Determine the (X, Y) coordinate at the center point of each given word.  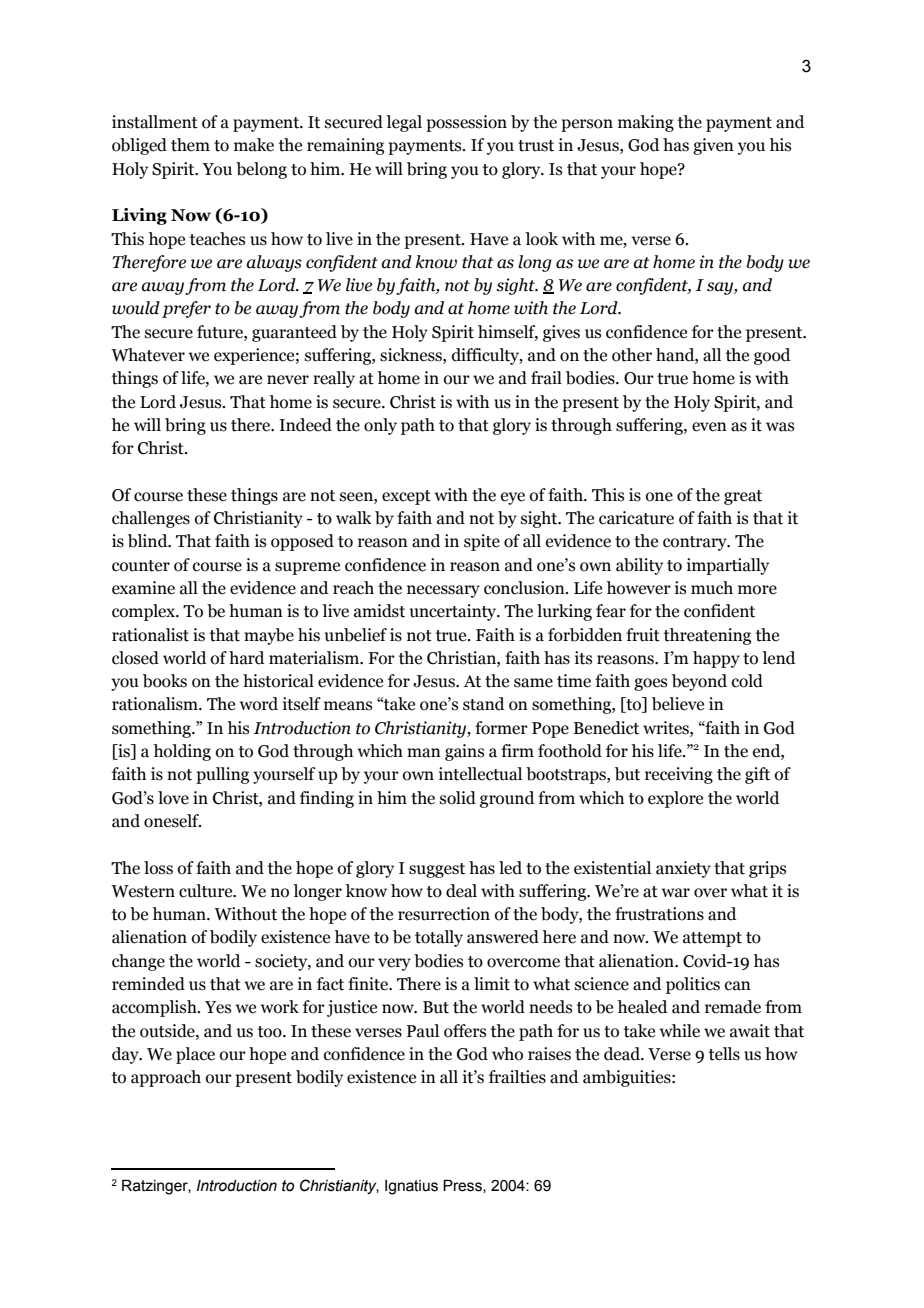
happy (716, 659)
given (713, 146)
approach (166, 1078)
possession (466, 123)
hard (247, 658)
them (190, 145)
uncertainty (454, 612)
